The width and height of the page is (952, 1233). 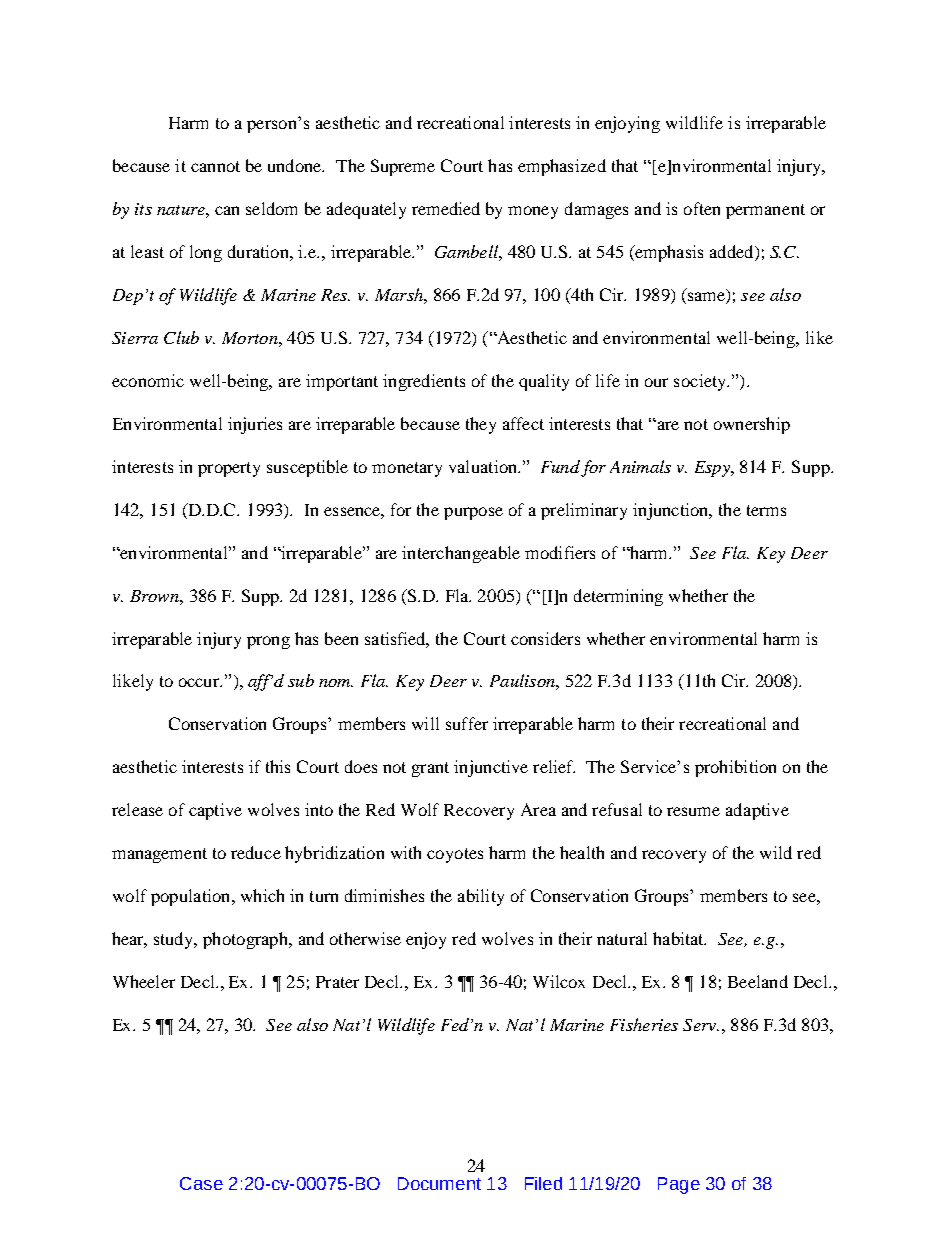 What do you see at coordinates (200, 682) in the page?
I see `occur` at bounding box center [200, 682].
